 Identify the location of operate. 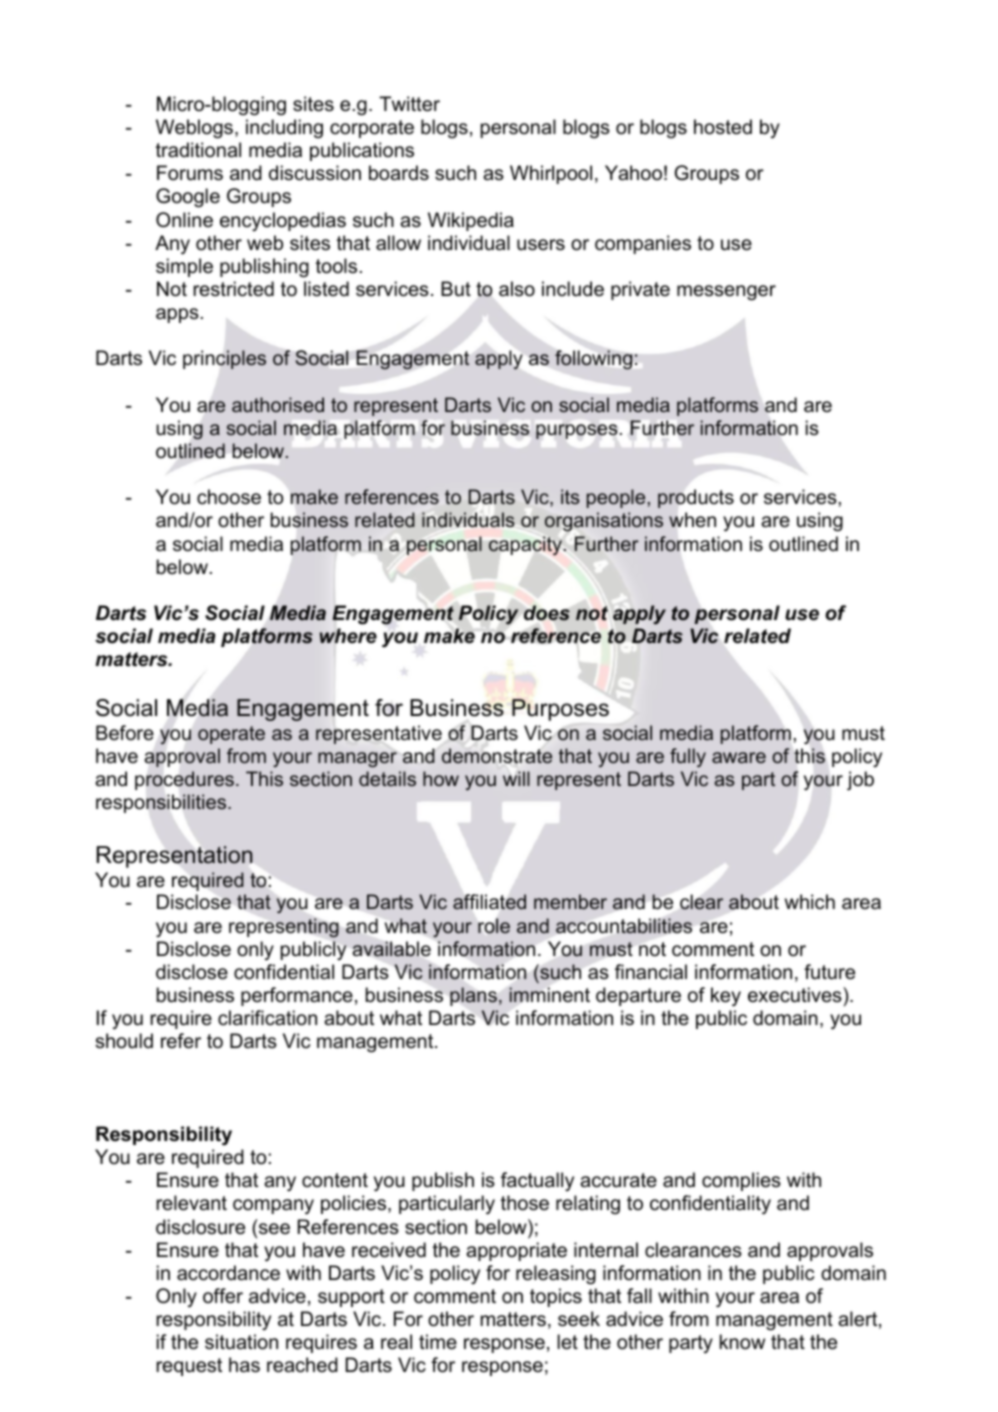
(231, 735).
